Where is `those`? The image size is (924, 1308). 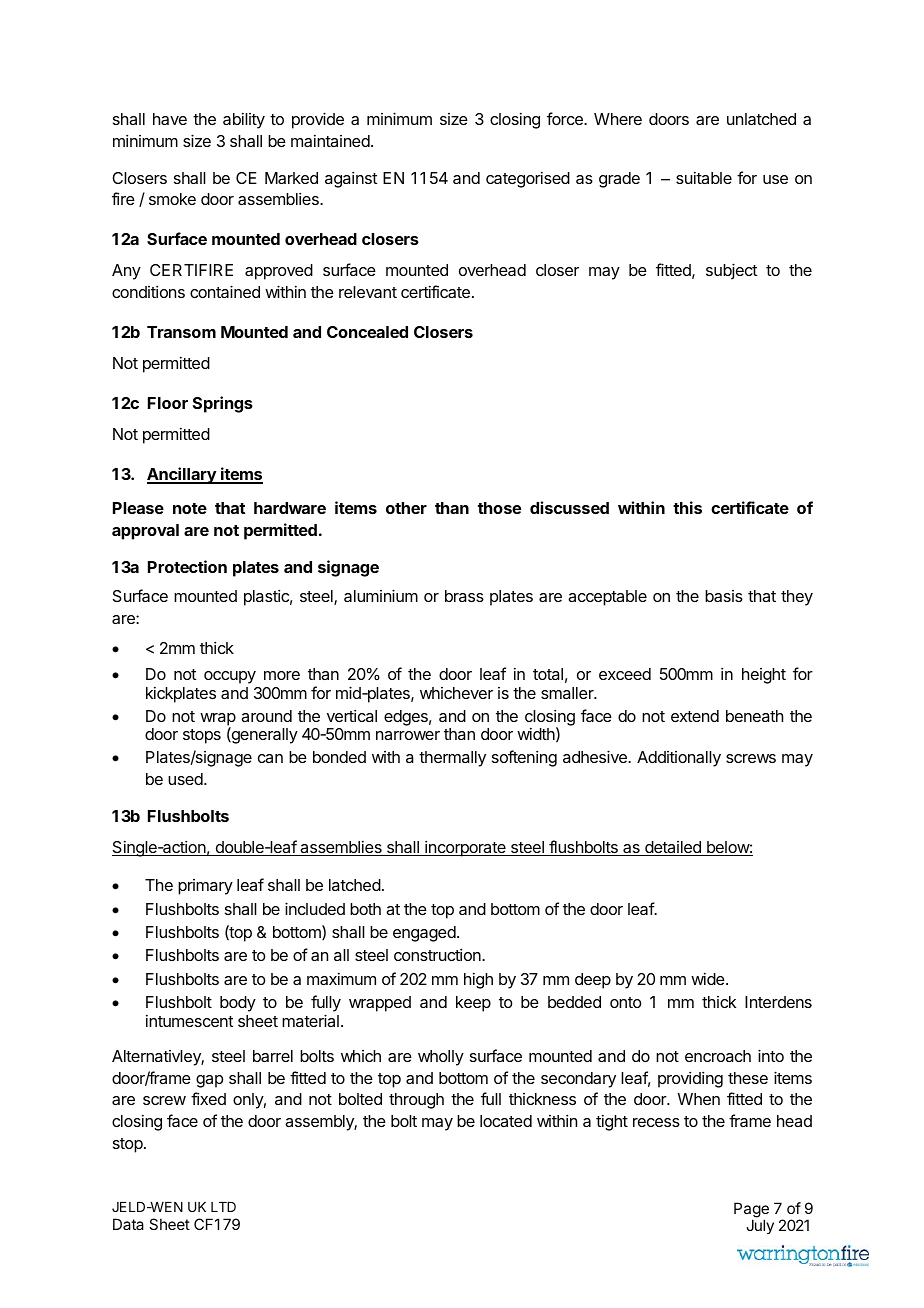
those is located at coordinates (499, 508).
